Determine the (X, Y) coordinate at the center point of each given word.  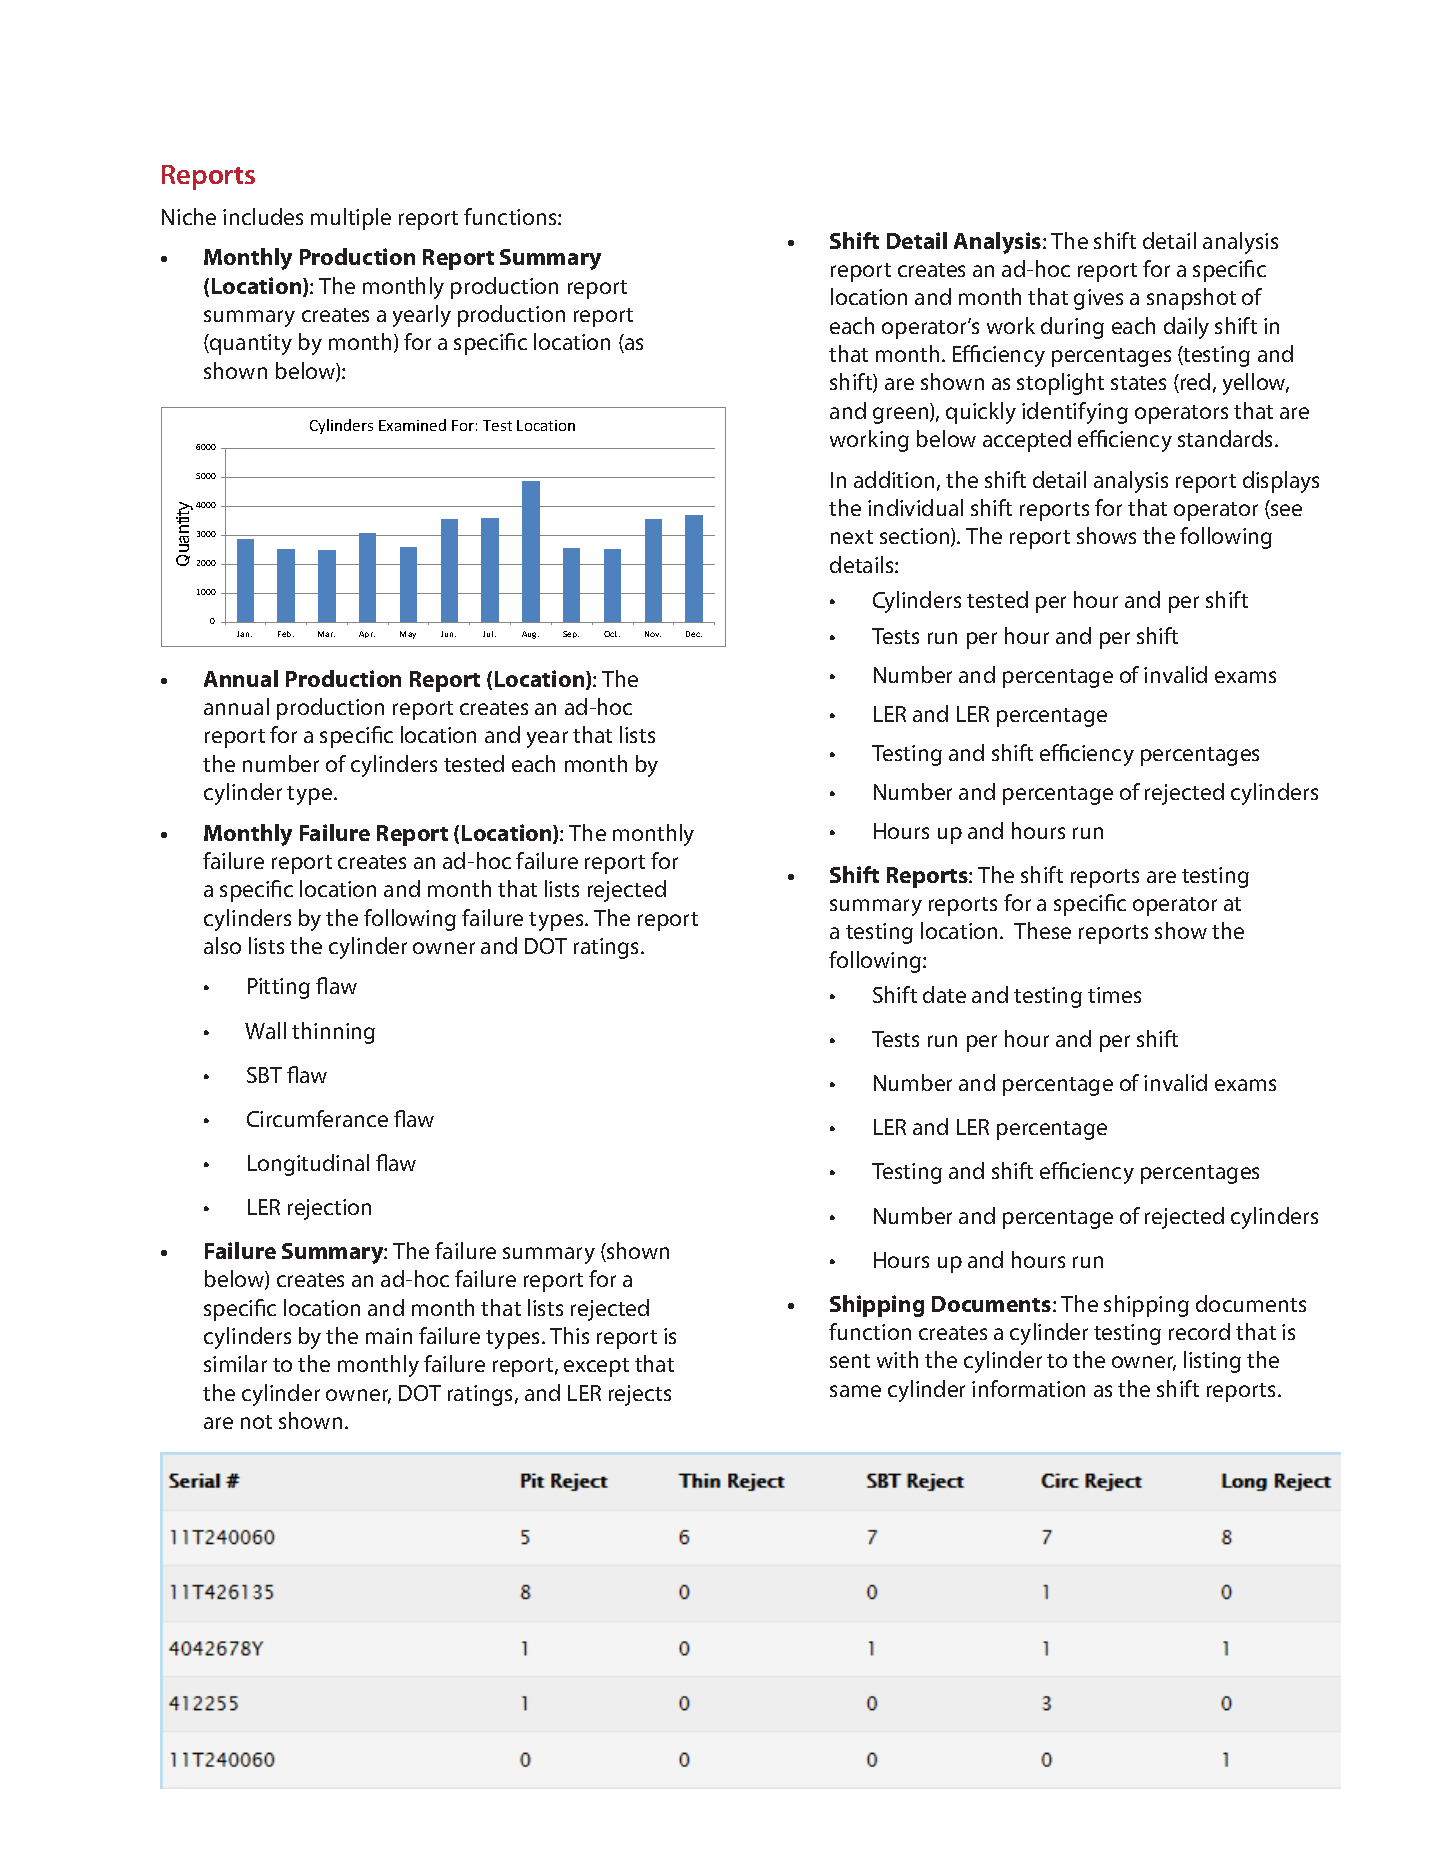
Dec (694, 634)
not (256, 1422)
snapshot (1191, 299)
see (1285, 511)
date (944, 994)
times (1114, 995)
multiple (351, 219)
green (902, 415)
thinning (333, 1033)
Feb (286, 634)
